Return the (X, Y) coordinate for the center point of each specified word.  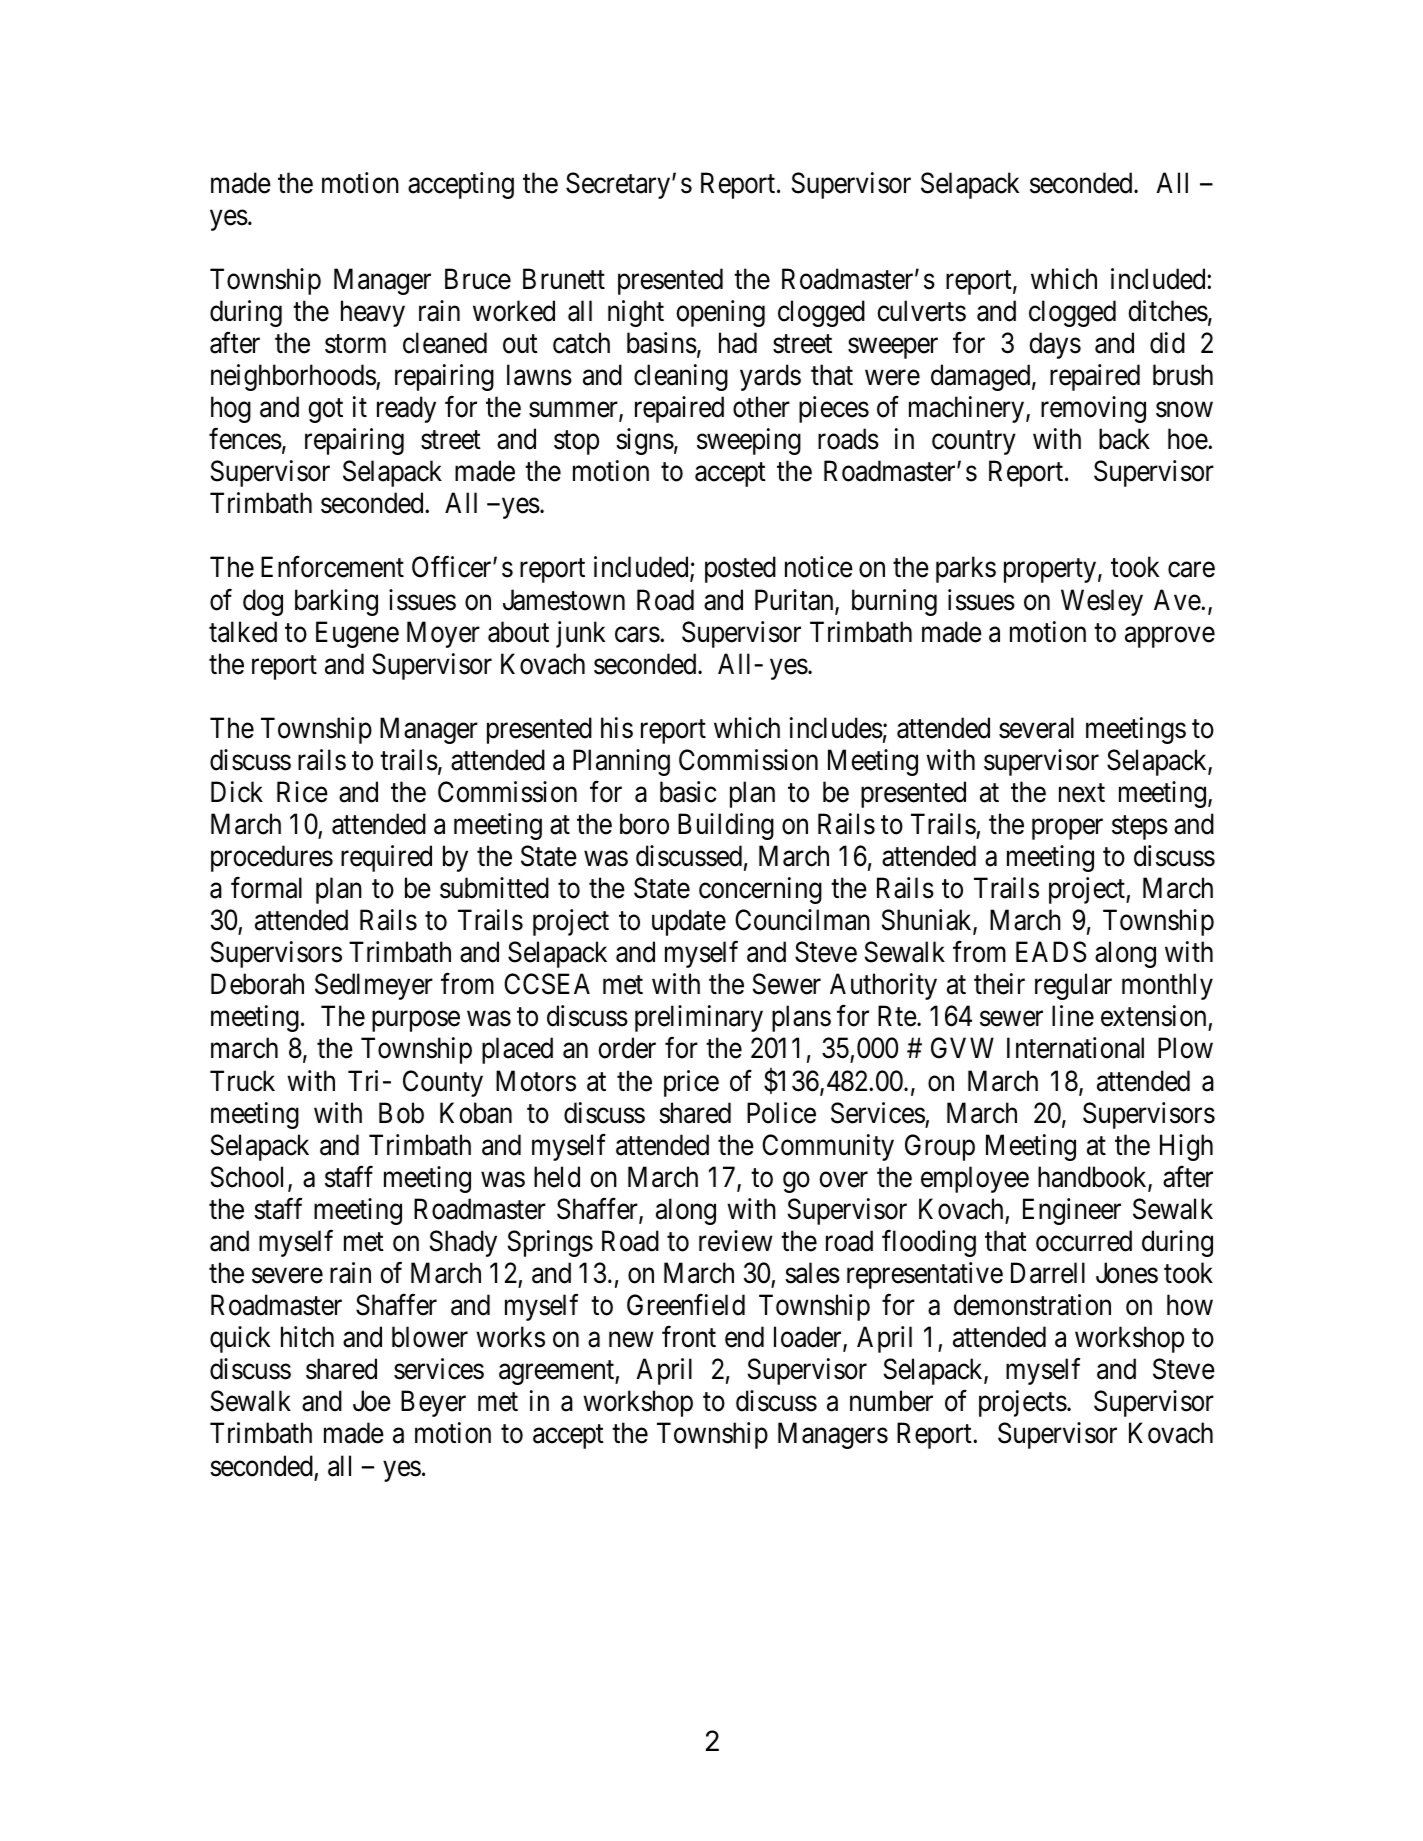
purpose (416, 1022)
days (1055, 345)
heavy (373, 313)
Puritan (795, 601)
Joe (372, 1401)
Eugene (357, 634)
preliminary (699, 1018)
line (1073, 1016)
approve (1170, 637)
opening (720, 313)
